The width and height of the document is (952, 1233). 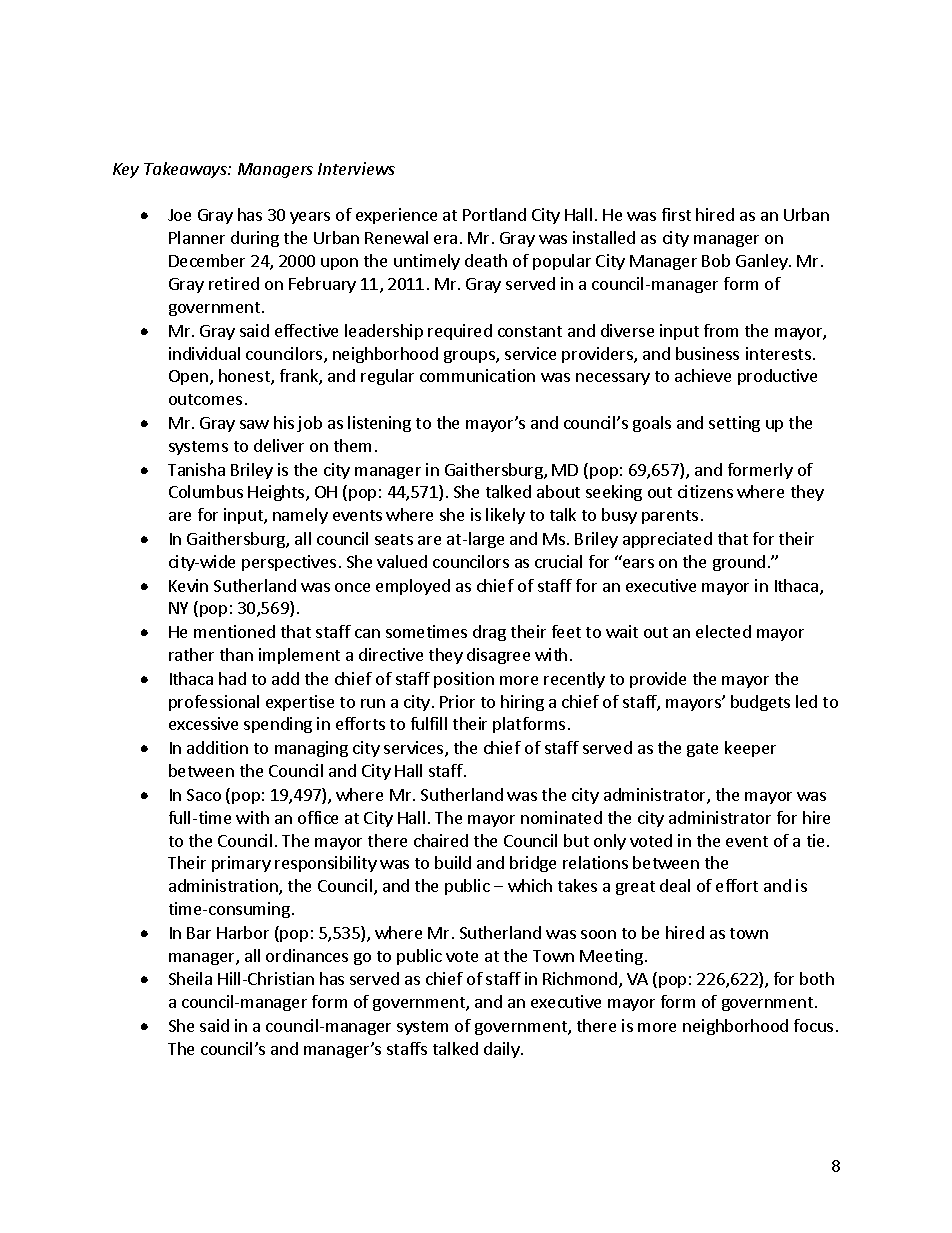 I want to click on build, so click(x=453, y=862).
